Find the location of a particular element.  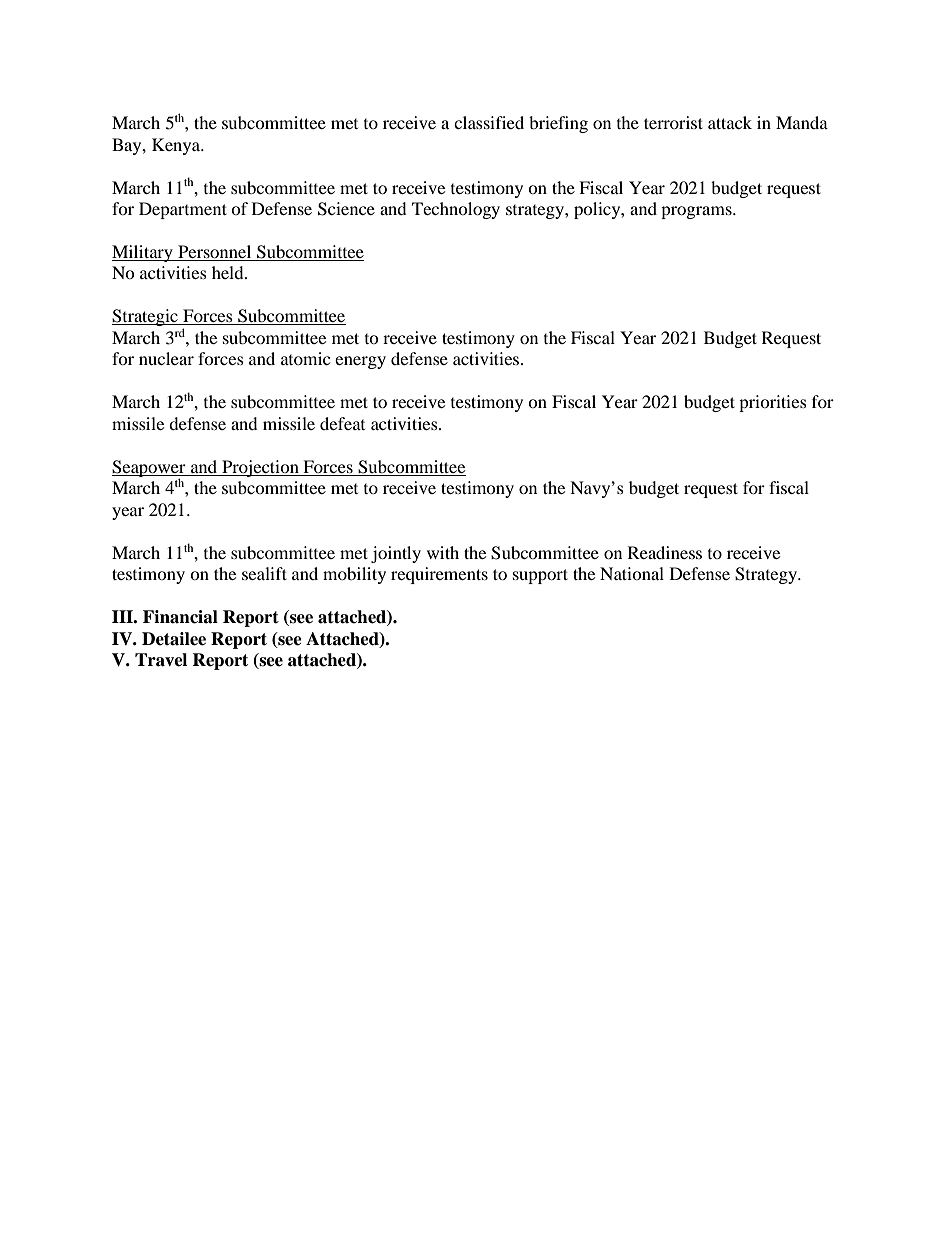

Travel is located at coordinates (161, 660).
